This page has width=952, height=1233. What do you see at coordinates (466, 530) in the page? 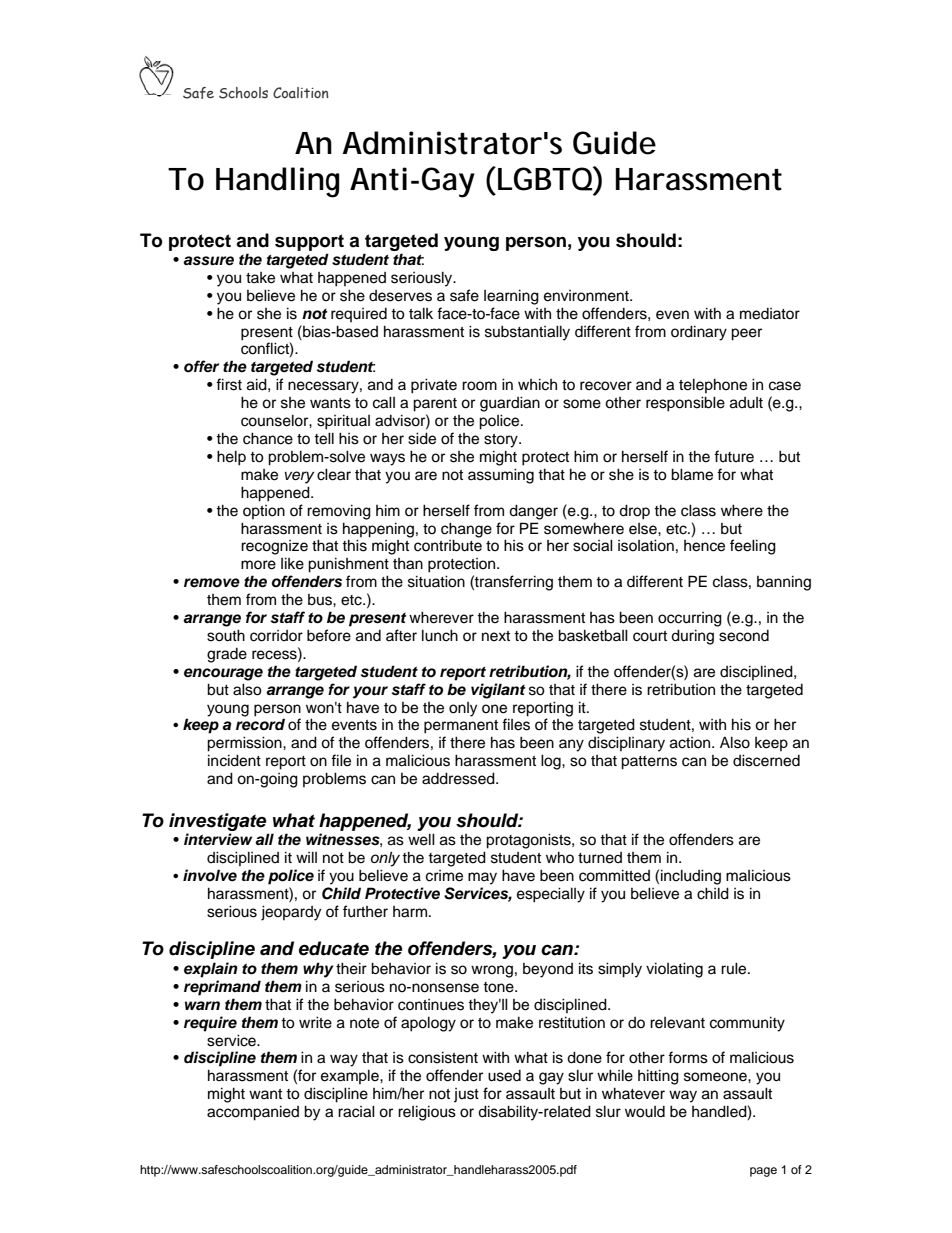
I see `change` at bounding box center [466, 530].
